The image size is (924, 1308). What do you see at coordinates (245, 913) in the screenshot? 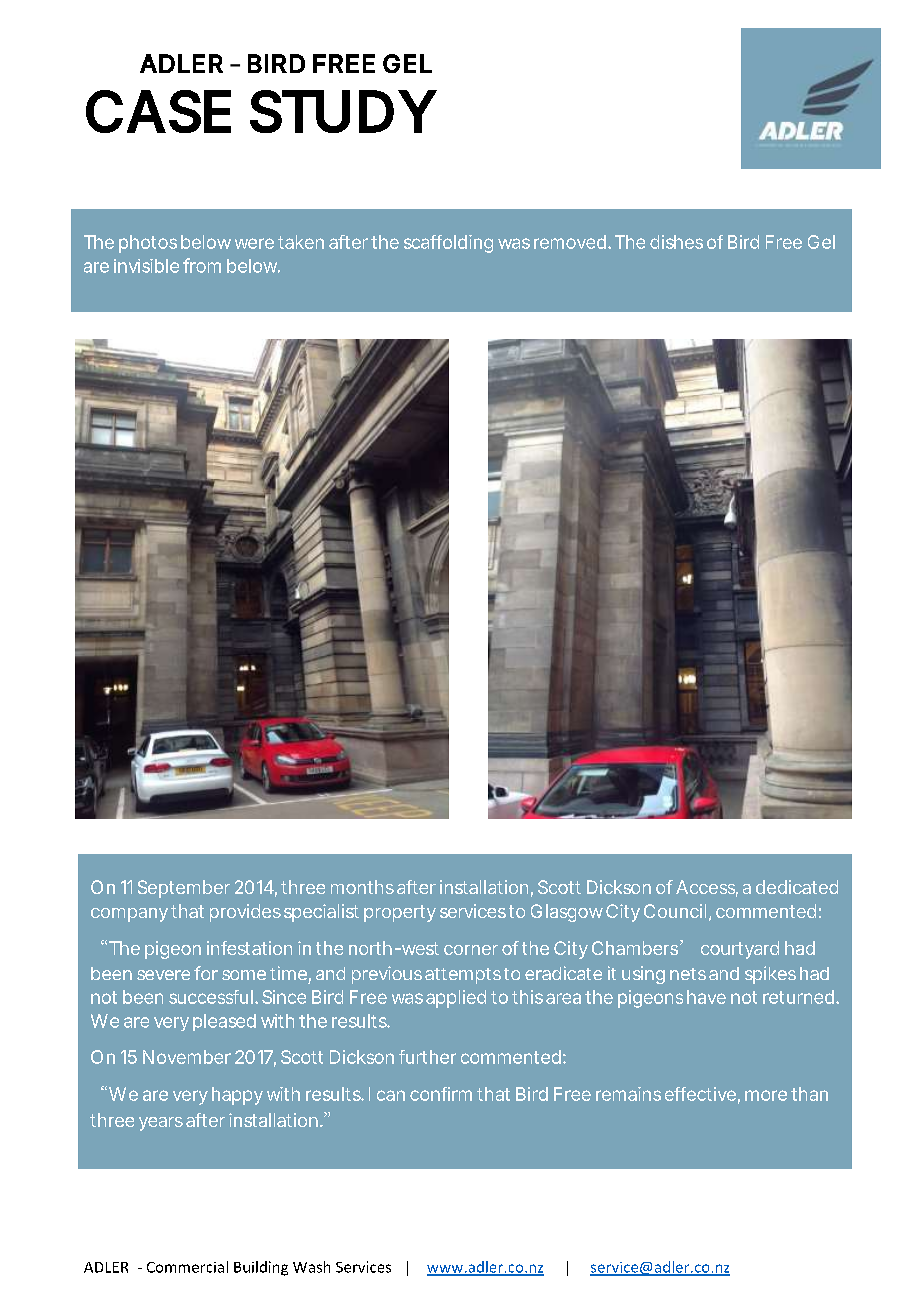
I see `provides` at bounding box center [245, 913].
